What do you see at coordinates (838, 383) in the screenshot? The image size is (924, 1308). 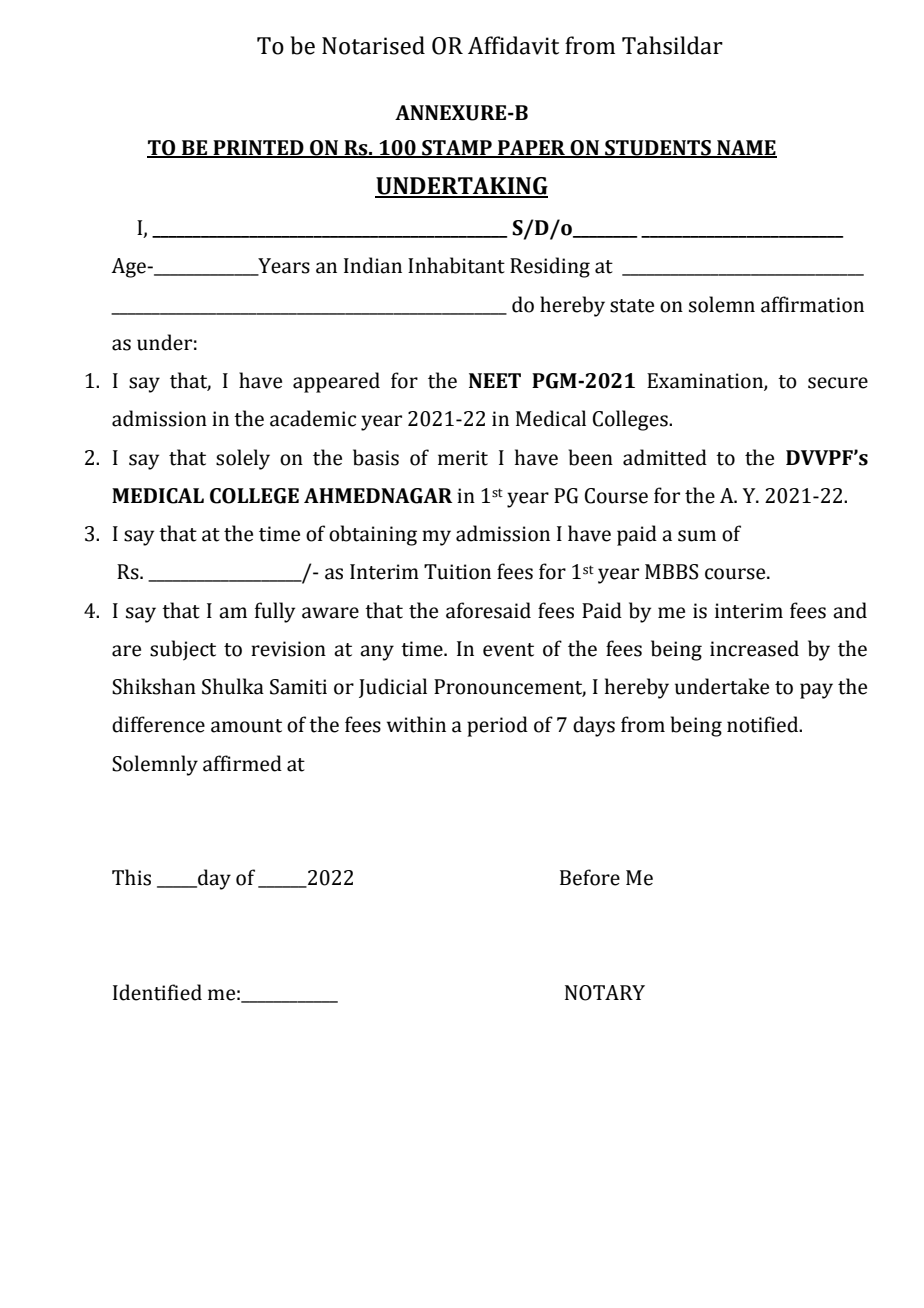 I see `secure` at bounding box center [838, 383].
